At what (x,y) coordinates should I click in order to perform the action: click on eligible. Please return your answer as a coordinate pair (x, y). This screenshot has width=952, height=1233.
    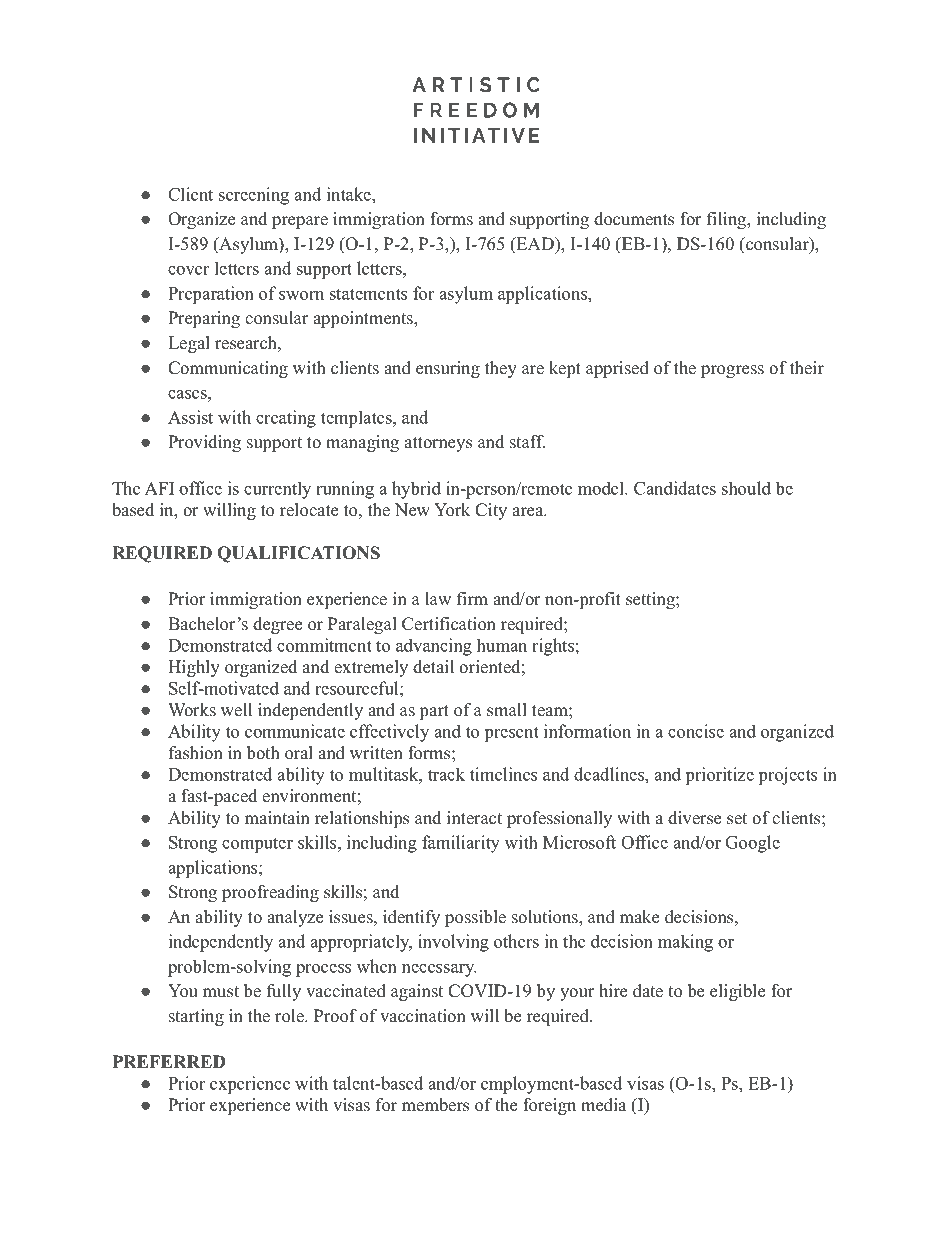
    Looking at the image, I should click on (737, 992).
